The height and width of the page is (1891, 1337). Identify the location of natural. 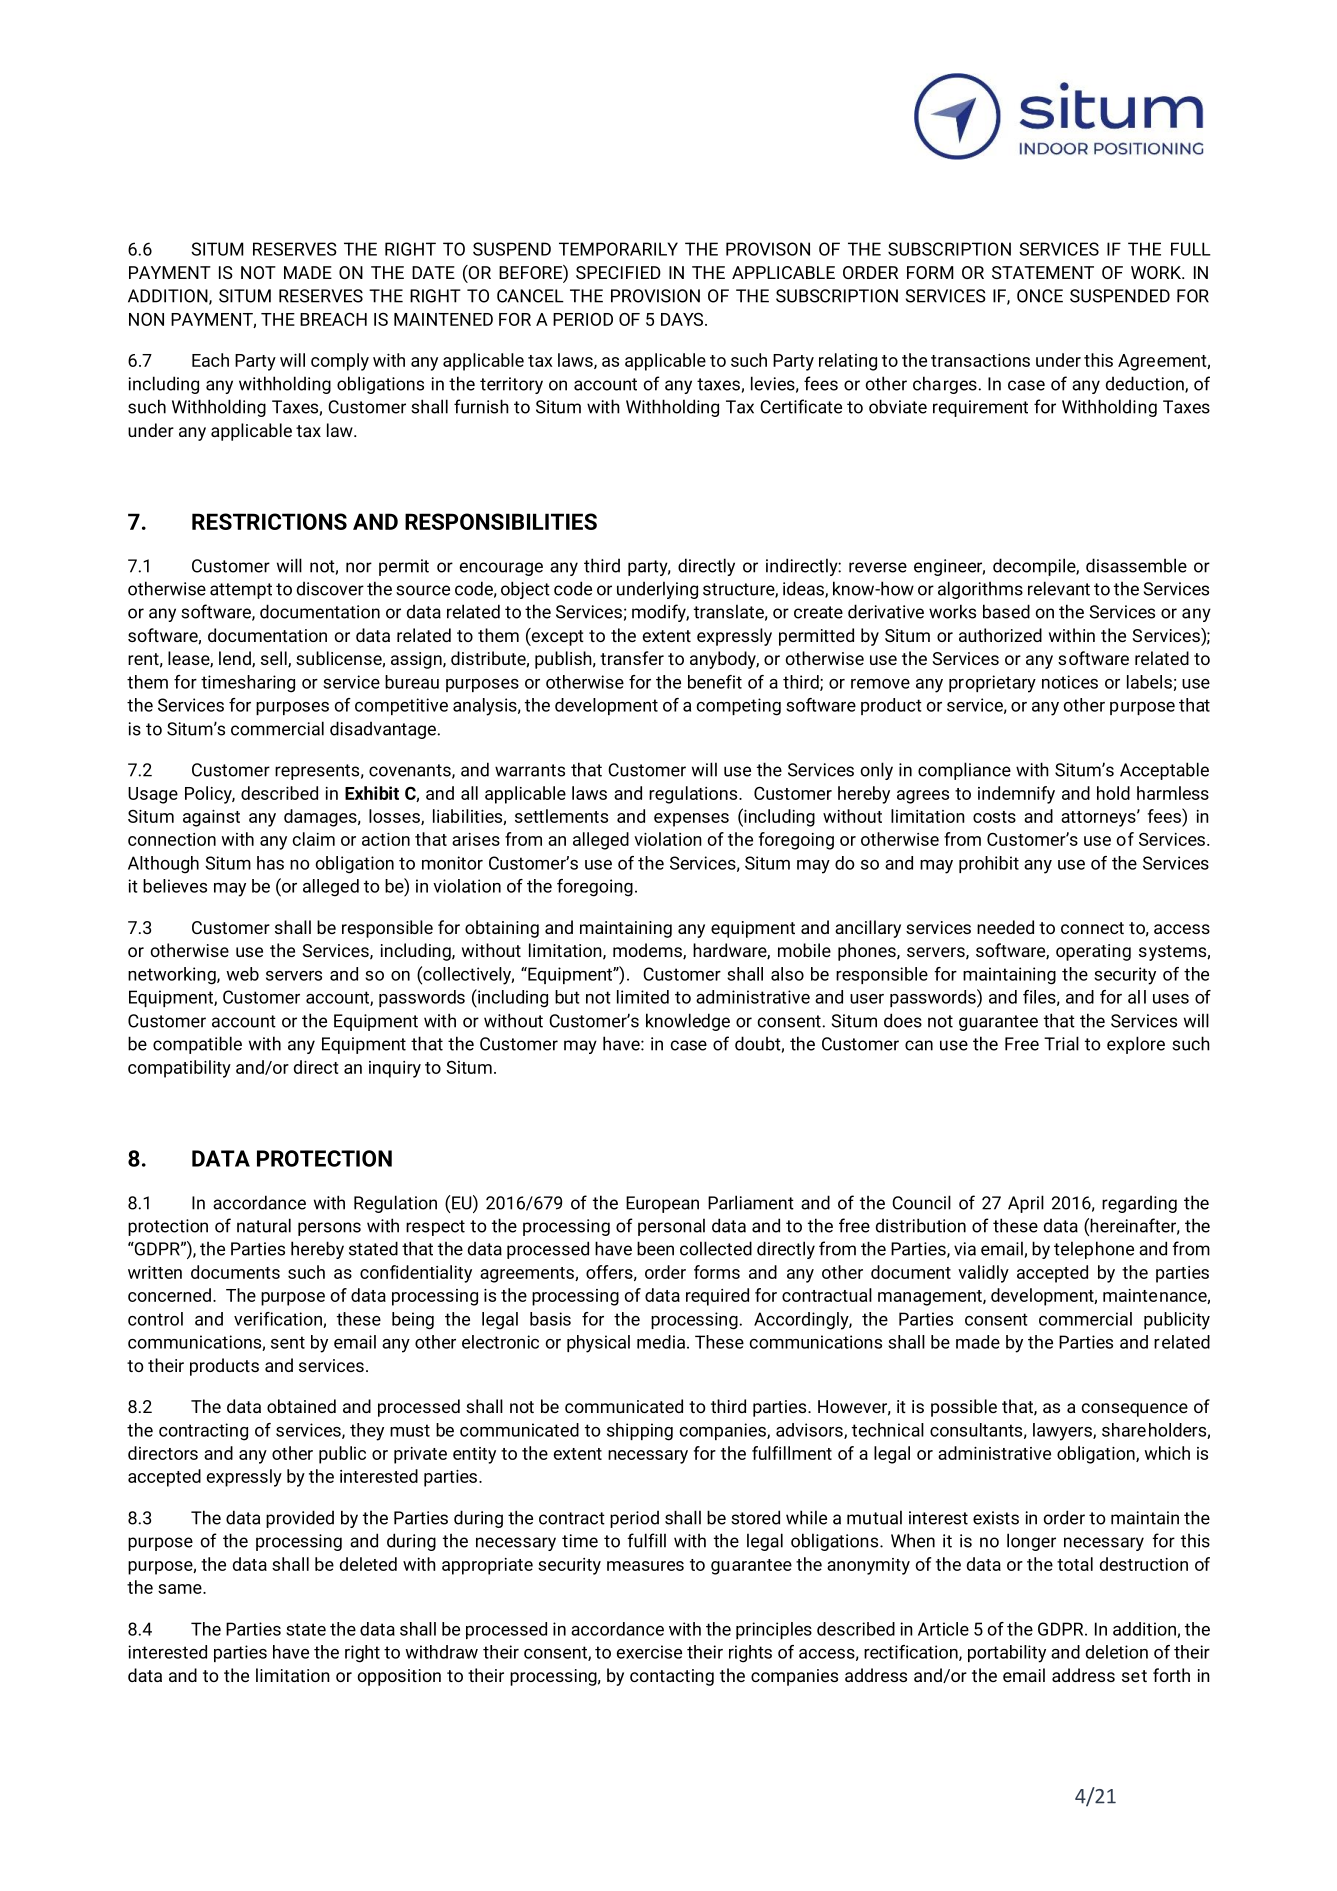
(264, 1225).
